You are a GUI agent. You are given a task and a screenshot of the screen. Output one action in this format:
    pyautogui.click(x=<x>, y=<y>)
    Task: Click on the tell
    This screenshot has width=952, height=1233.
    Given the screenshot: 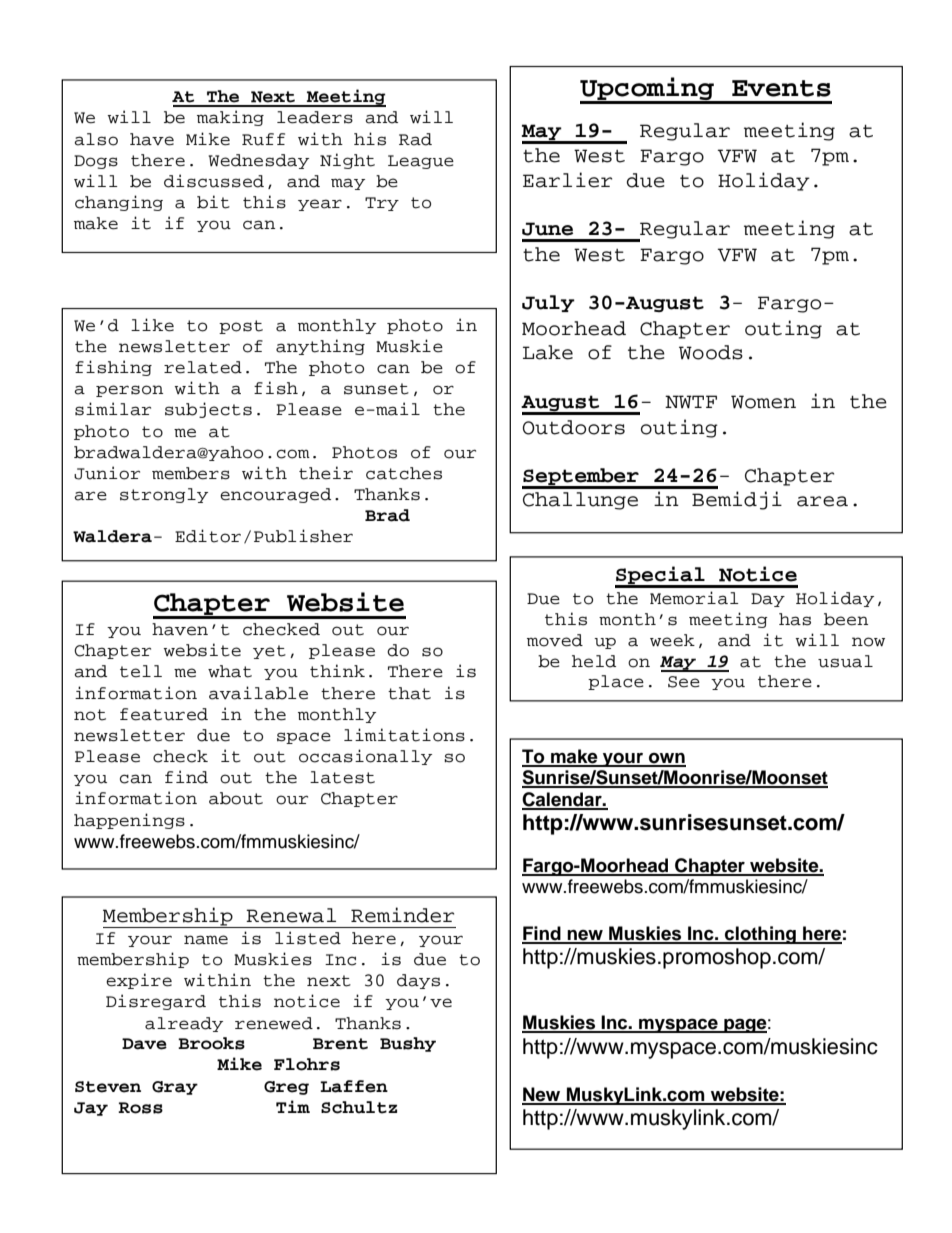 What is the action you would take?
    pyautogui.click(x=141, y=671)
